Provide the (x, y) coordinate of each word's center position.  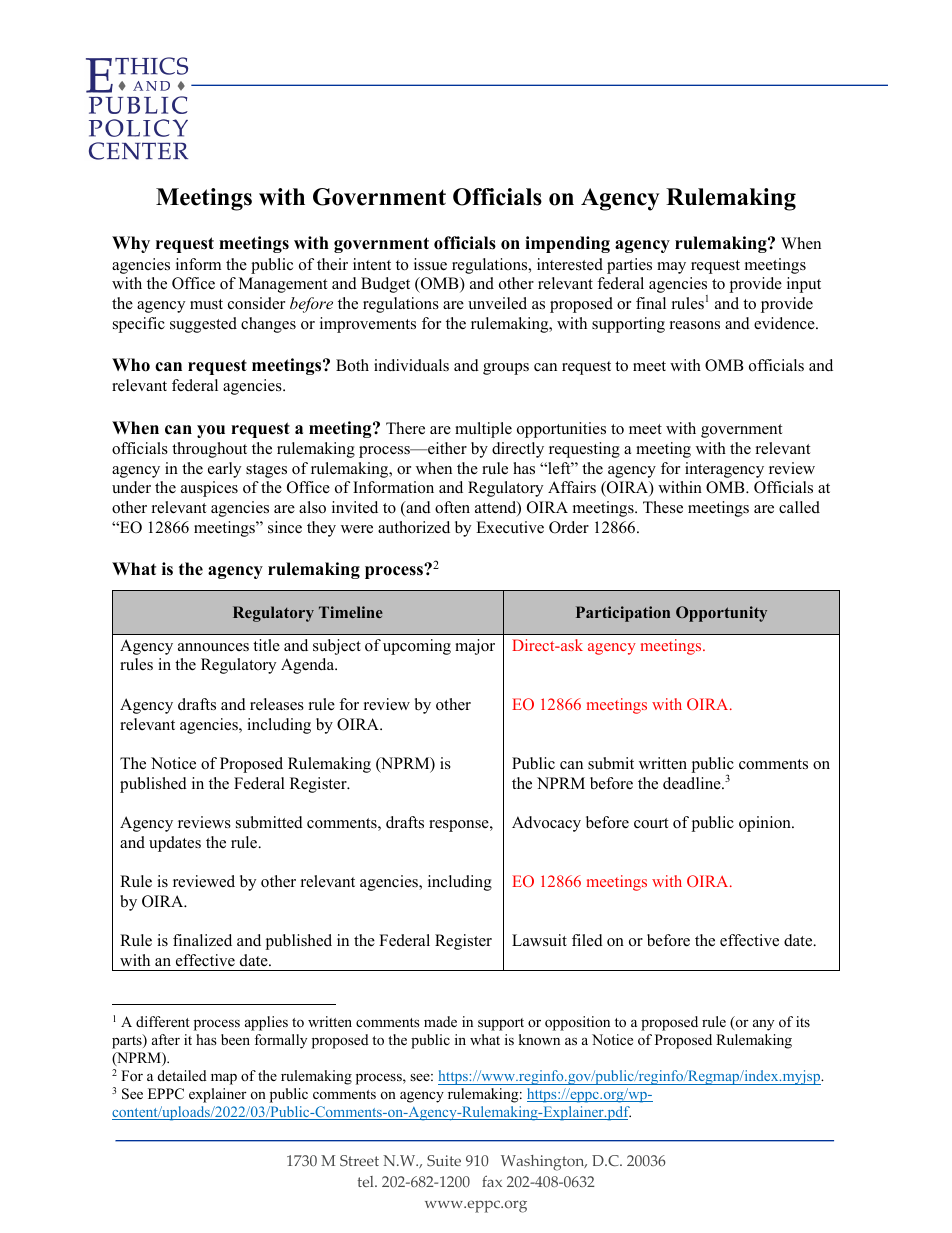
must (206, 304)
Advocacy (546, 824)
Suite (444, 1161)
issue (430, 264)
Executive (510, 527)
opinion (766, 824)
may (671, 268)
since (285, 527)
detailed (182, 1075)
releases (277, 704)
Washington (544, 1163)
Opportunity (721, 614)
